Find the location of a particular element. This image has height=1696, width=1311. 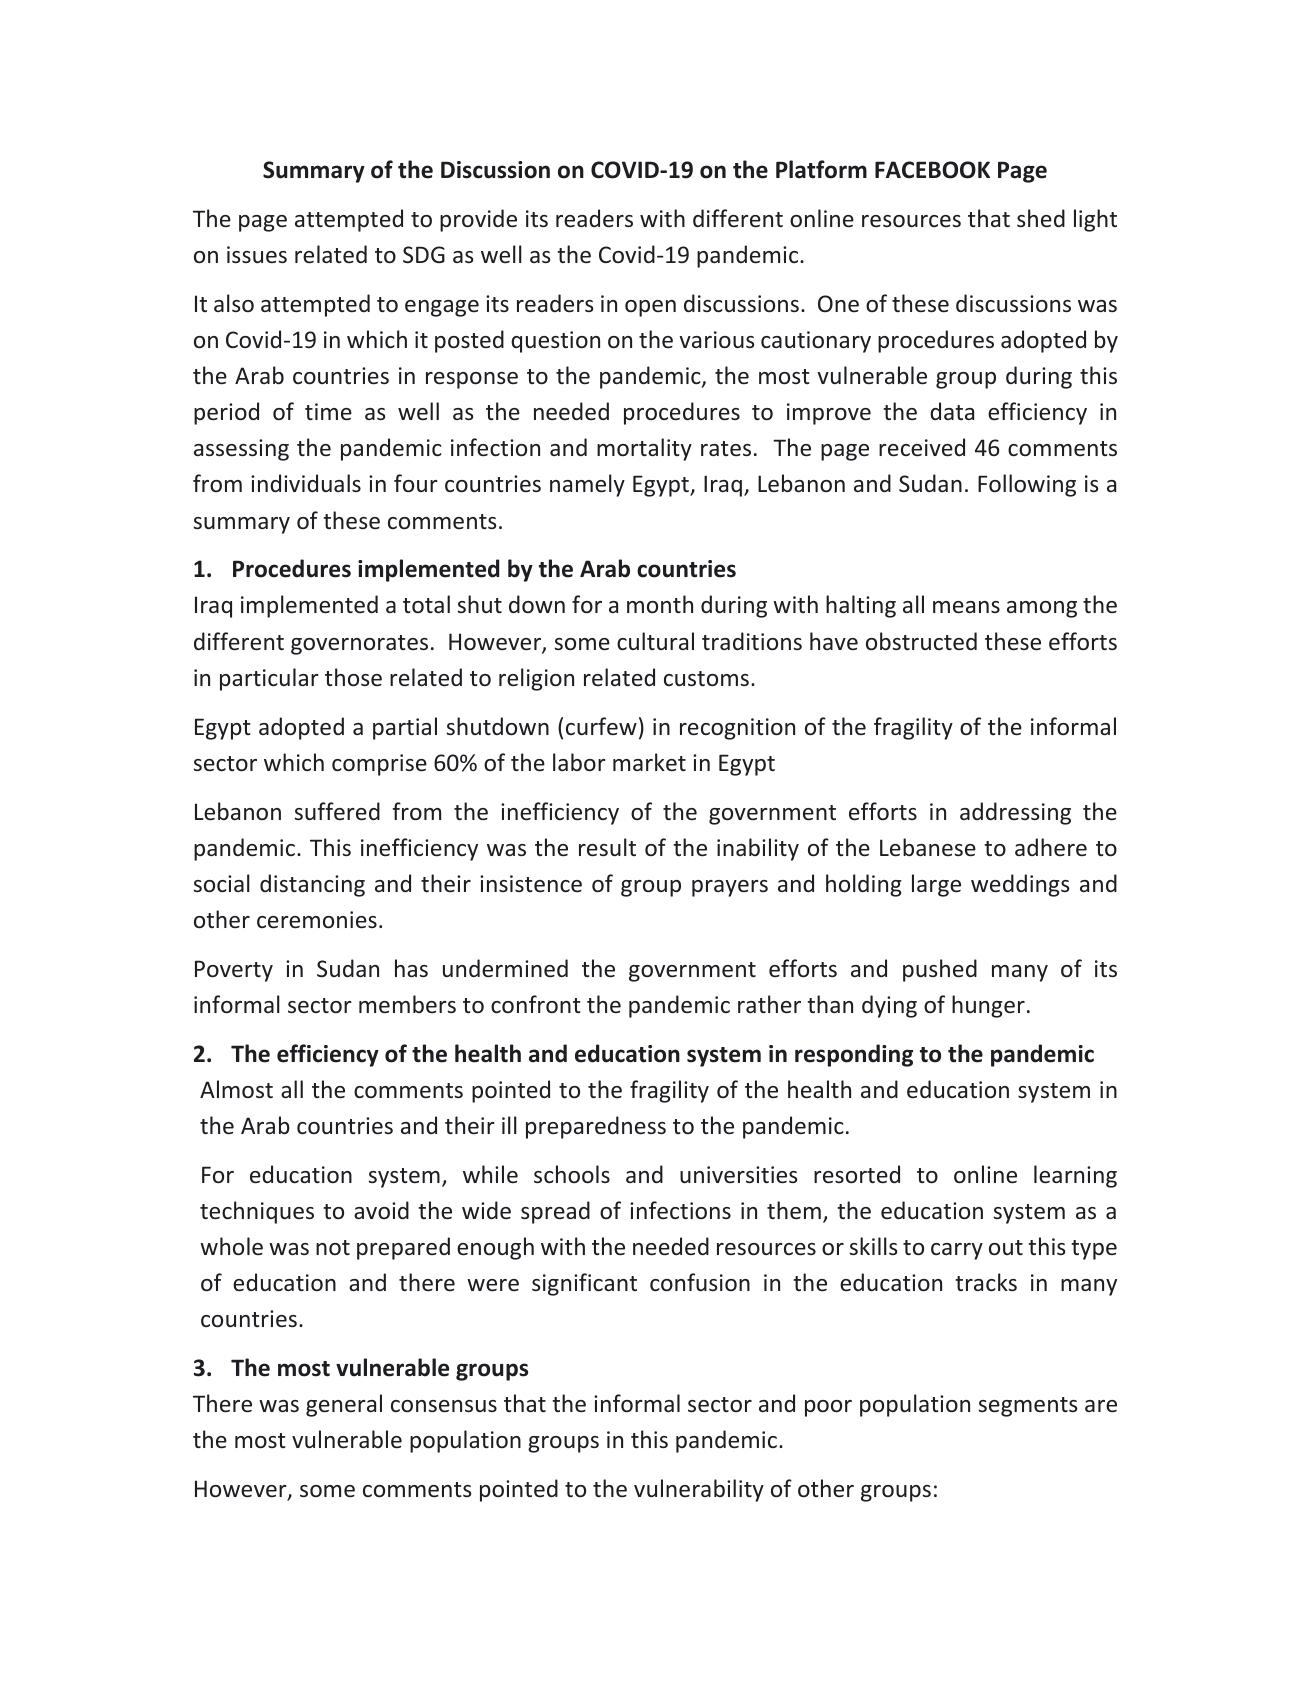

vulnerability is located at coordinates (699, 1490).
